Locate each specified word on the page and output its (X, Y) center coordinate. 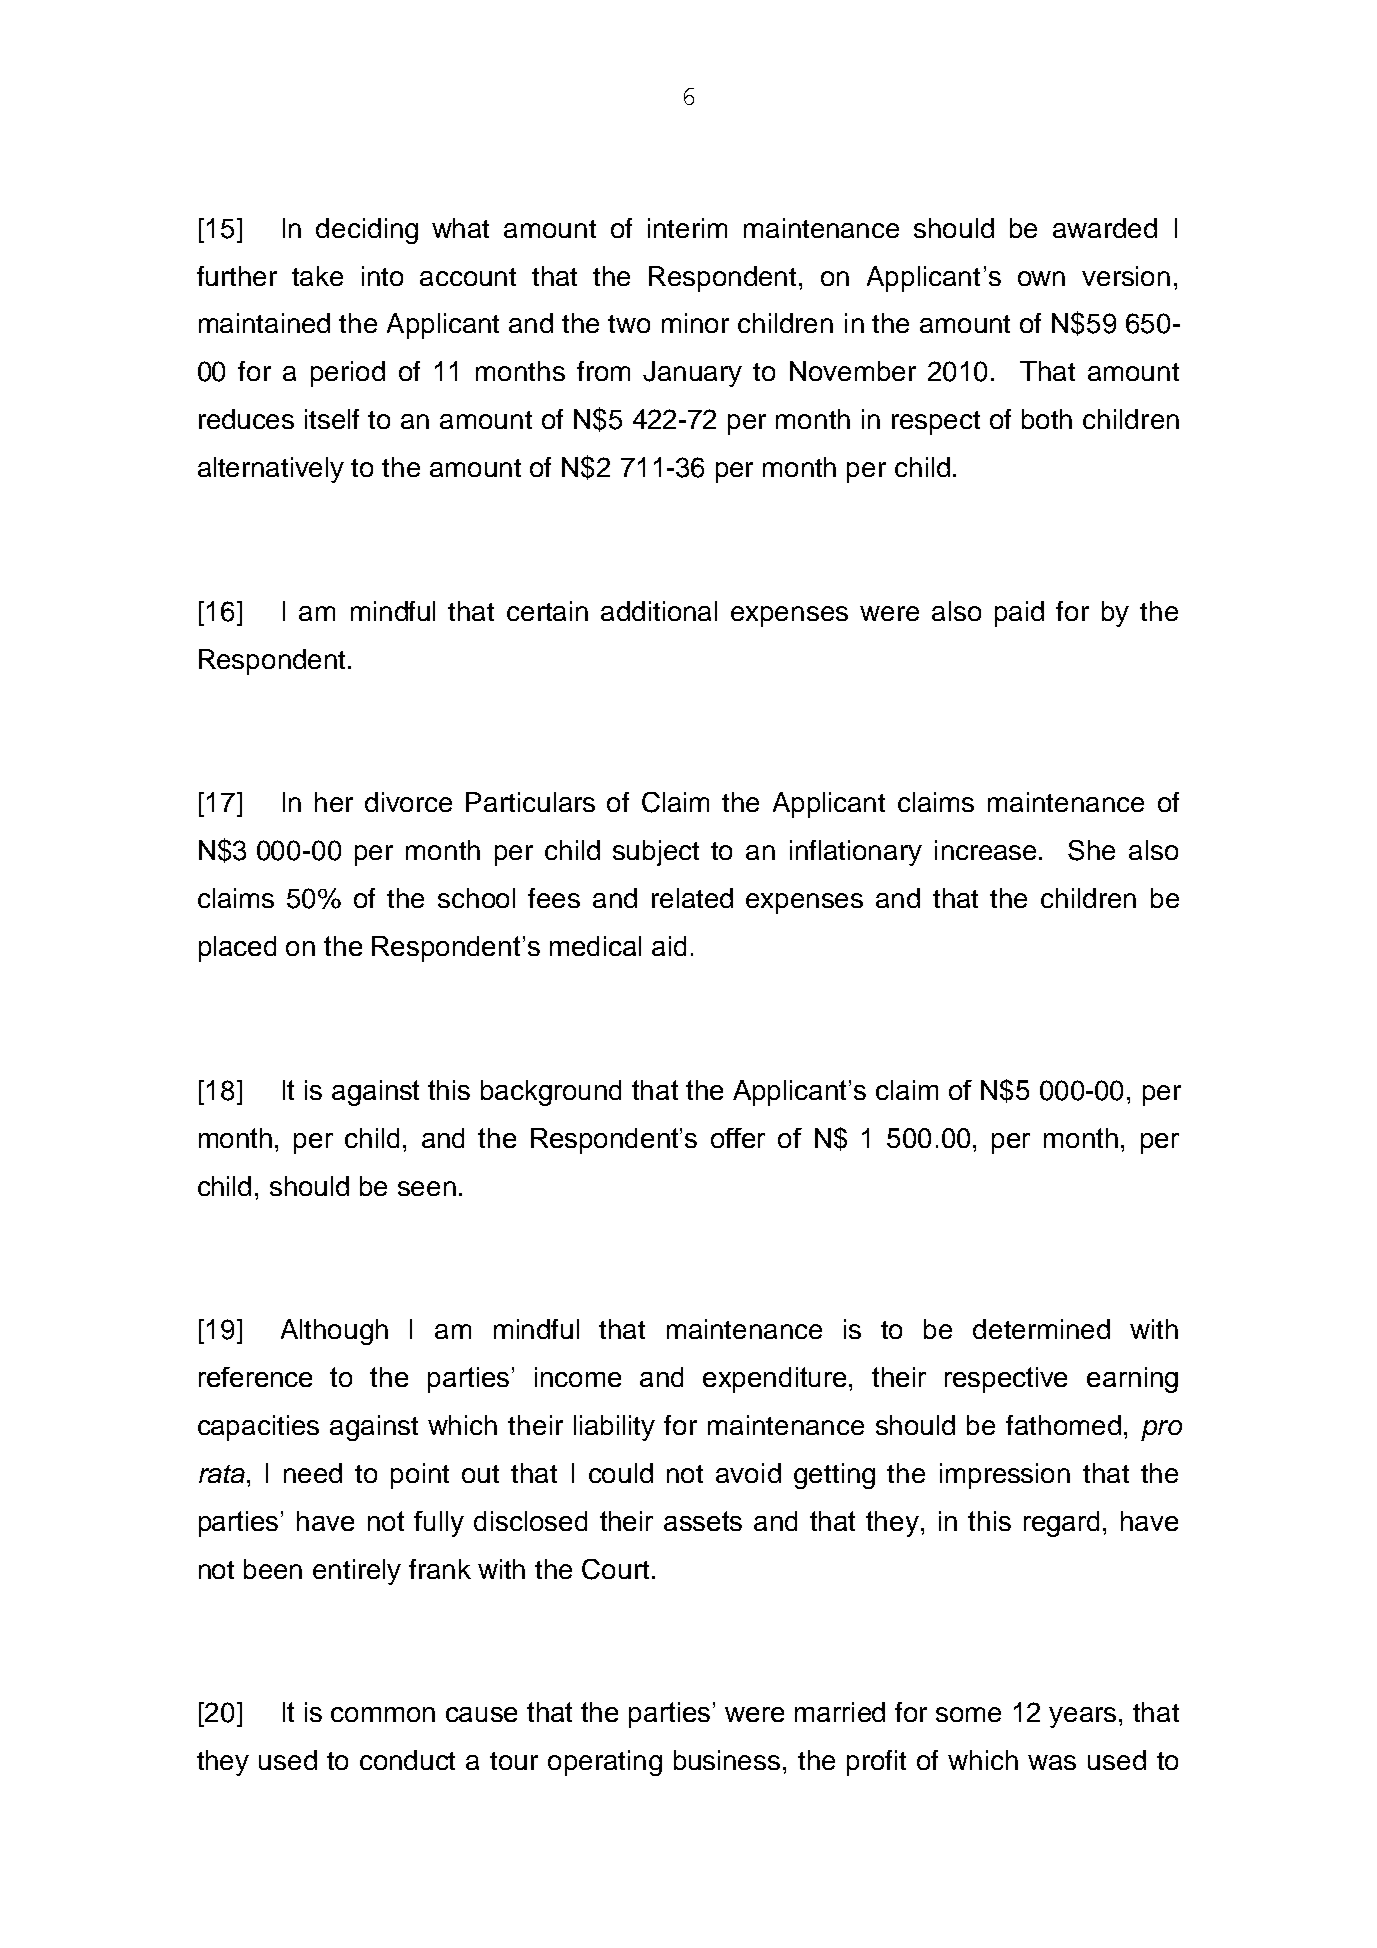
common (383, 1714)
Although (334, 1332)
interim (687, 228)
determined (1041, 1329)
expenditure (774, 1380)
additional (659, 611)
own (1041, 278)
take (317, 276)
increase (985, 850)
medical (595, 946)
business (727, 1760)
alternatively (271, 470)
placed (237, 949)
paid (1019, 614)
